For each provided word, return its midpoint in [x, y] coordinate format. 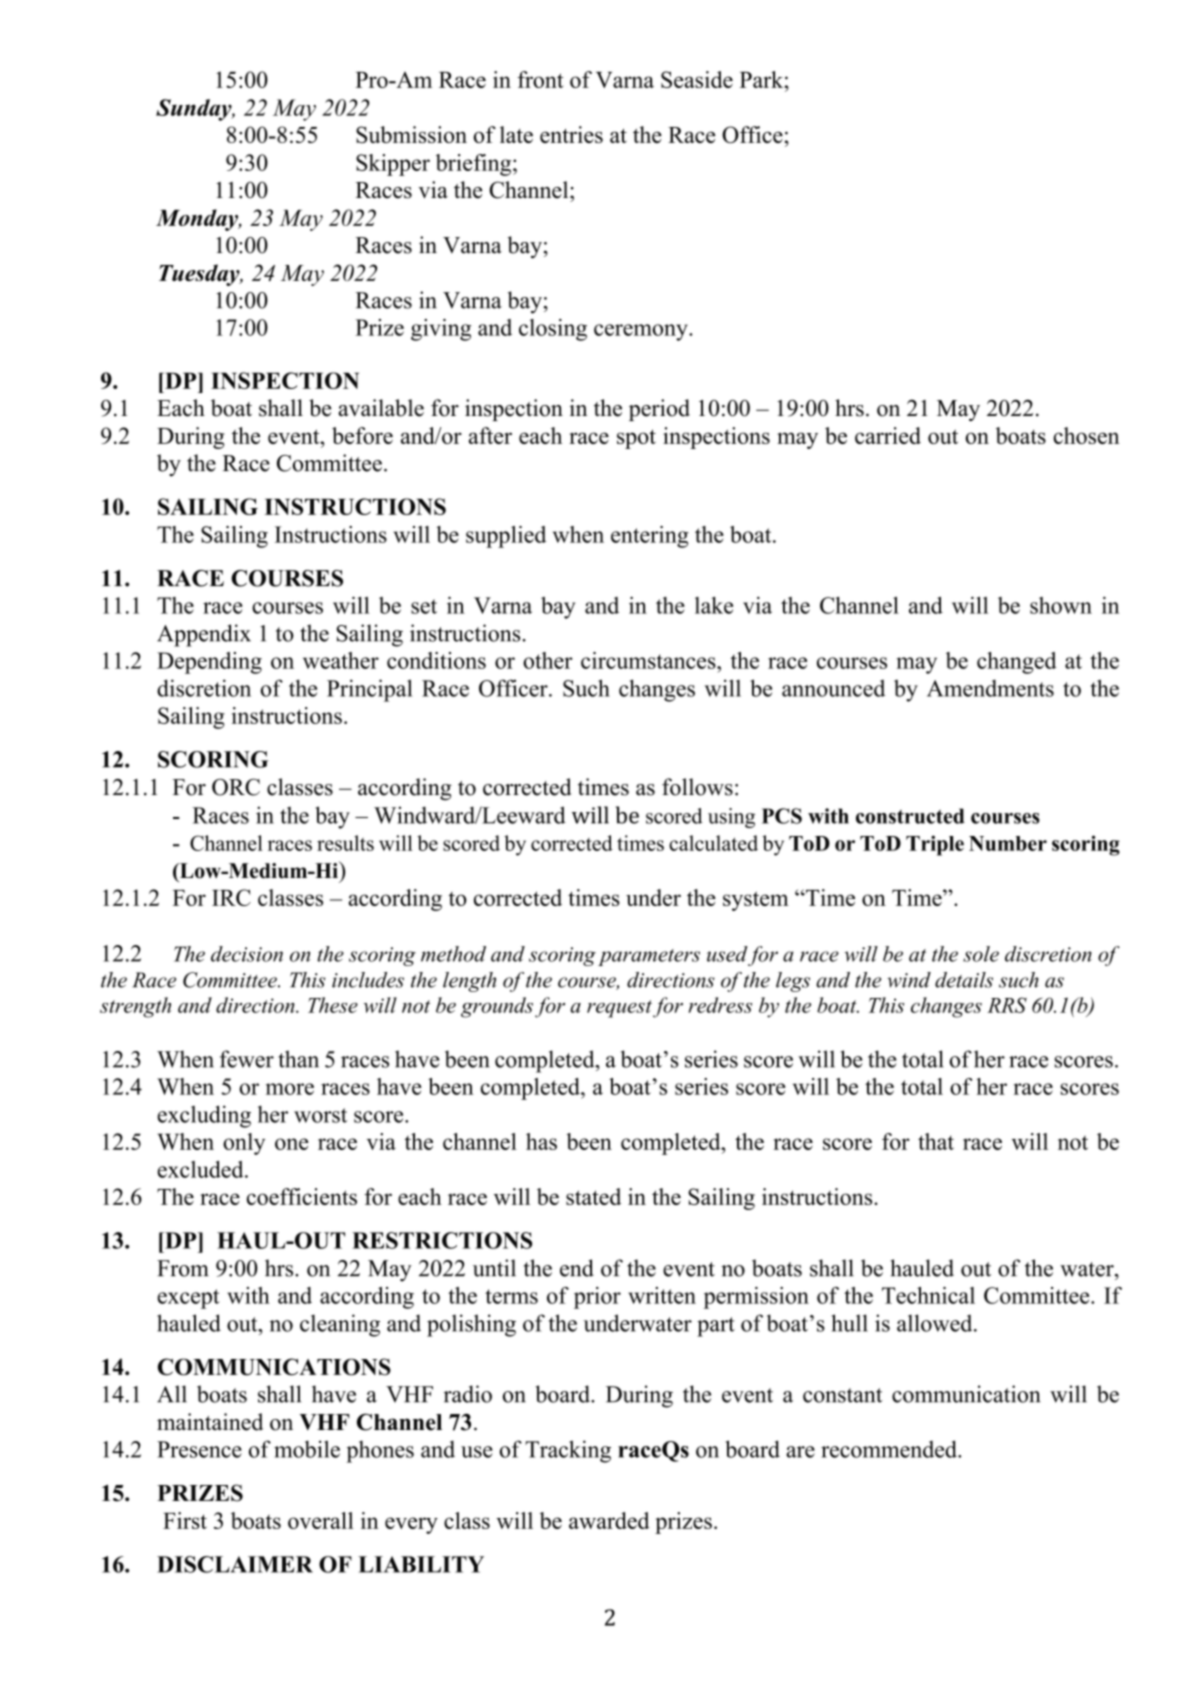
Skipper [393, 165]
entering [650, 537]
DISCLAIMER [235, 1564]
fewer [247, 1059]
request [619, 1009]
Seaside [697, 79]
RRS [1007, 1005]
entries [571, 134]
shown [1061, 605]
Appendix [204, 635]
